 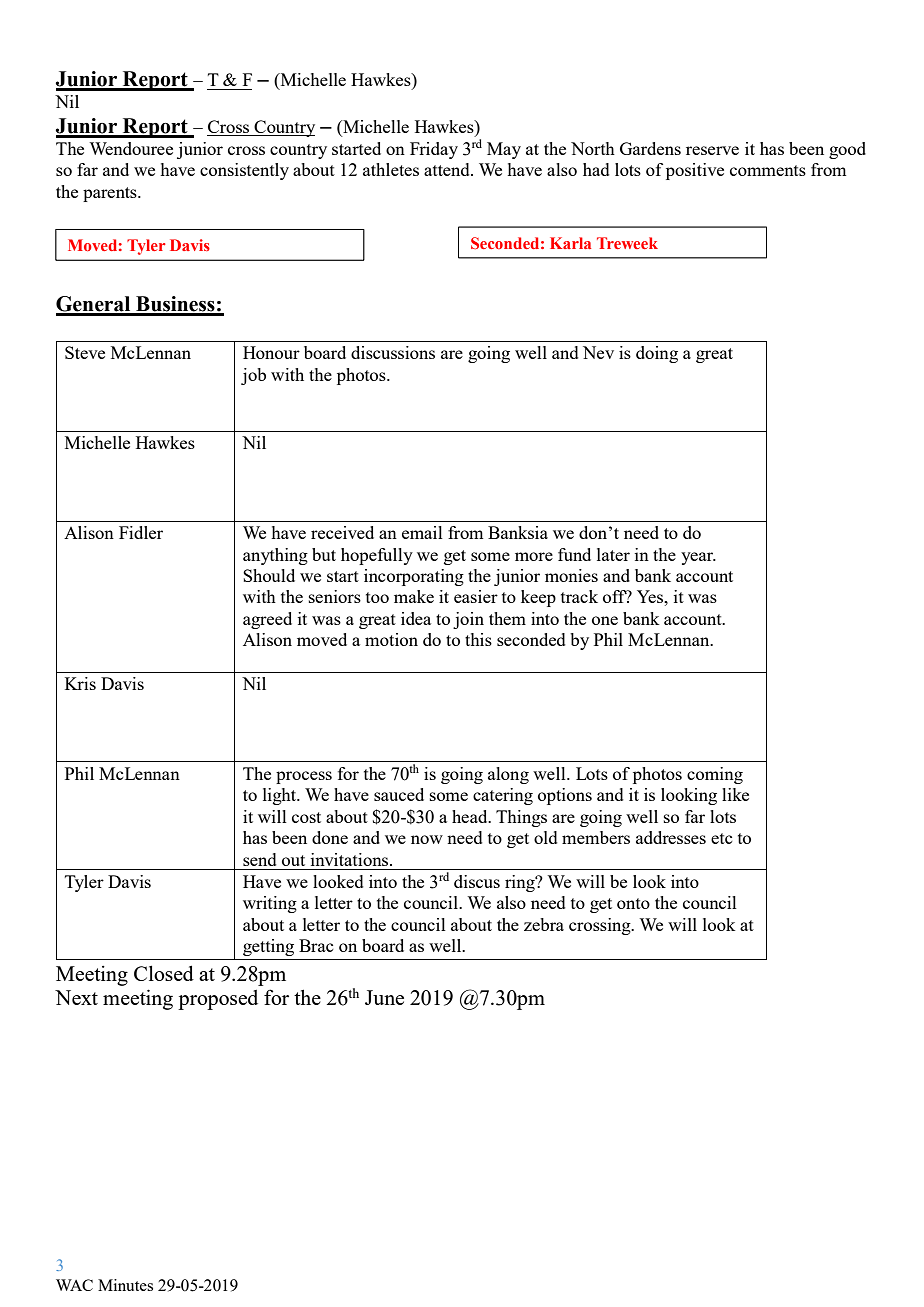 I want to click on onto, so click(x=633, y=903).
